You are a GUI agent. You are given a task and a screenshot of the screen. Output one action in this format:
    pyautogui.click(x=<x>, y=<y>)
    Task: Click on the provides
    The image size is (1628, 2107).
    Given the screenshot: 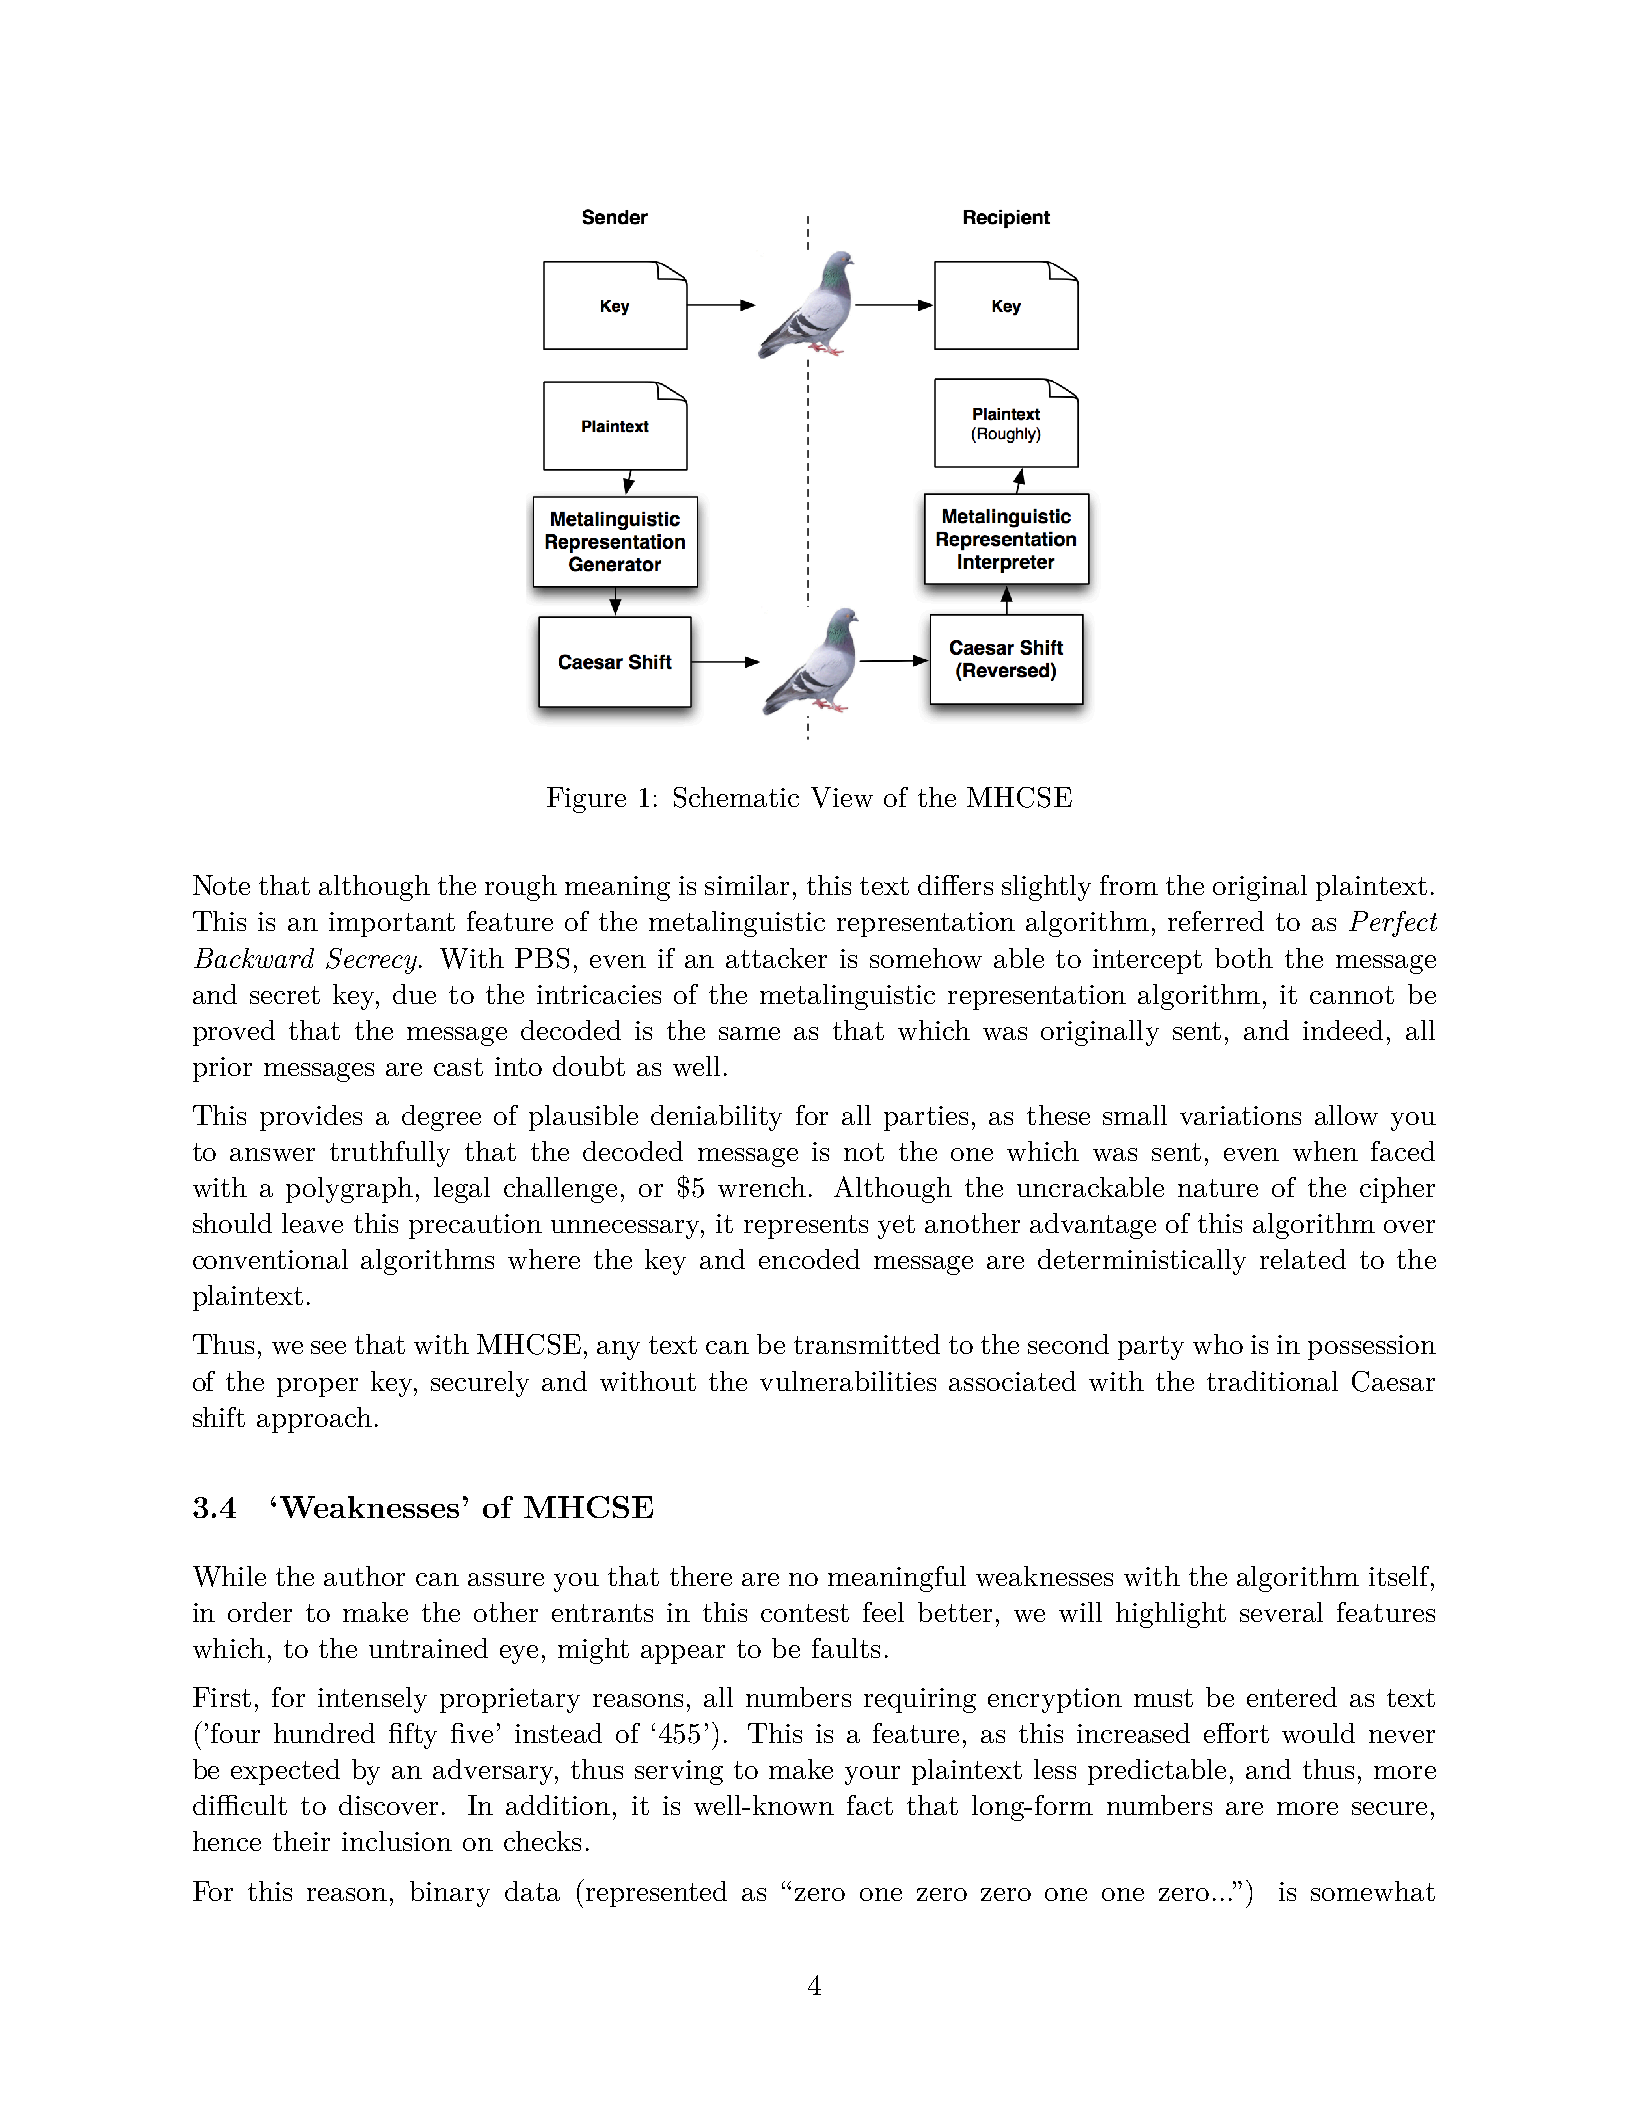 What is the action you would take?
    pyautogui.click(x=311, y=1118)
